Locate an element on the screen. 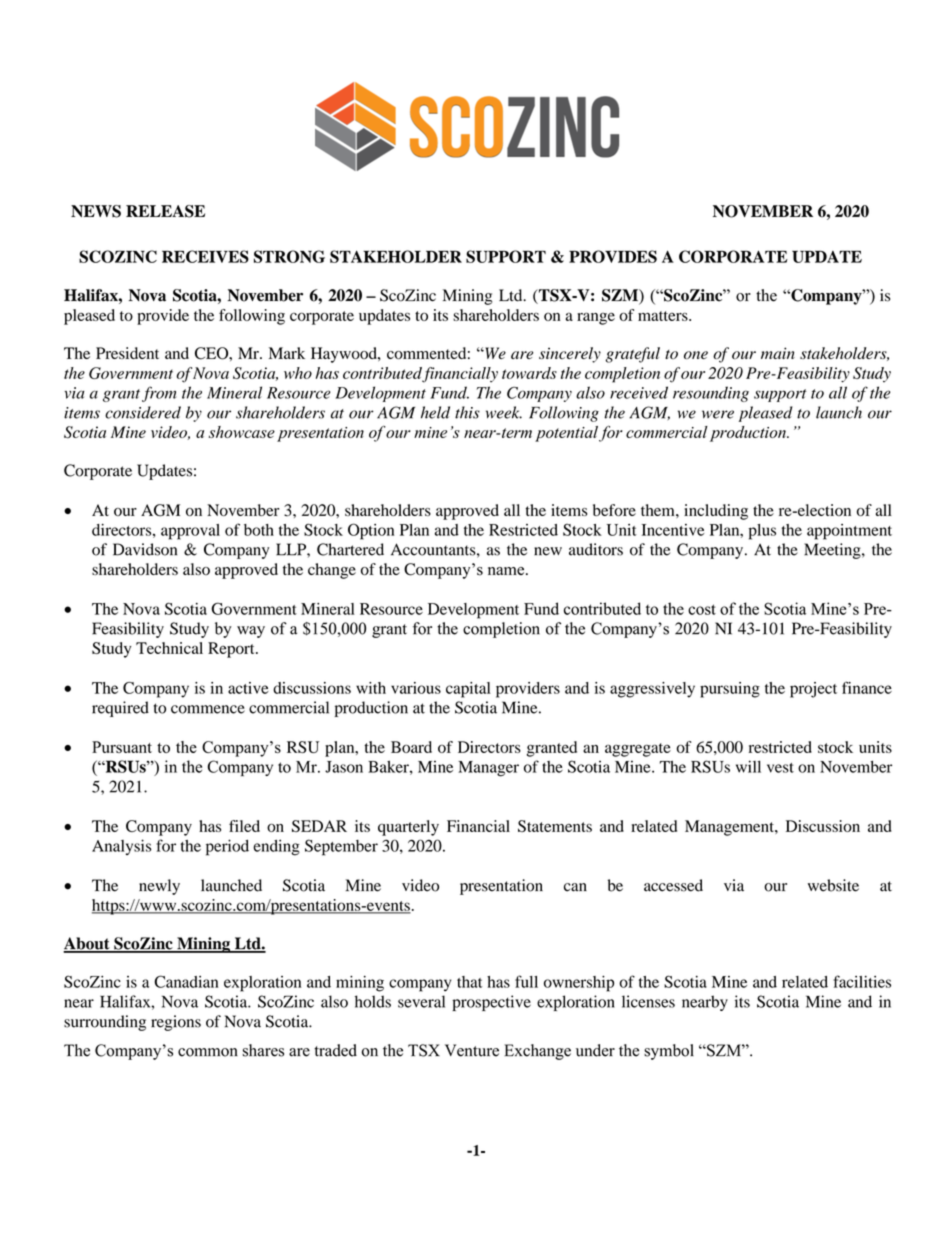 The height and width of the screenshot is (1233, 952). capital is located at coordinates (468, 690).
